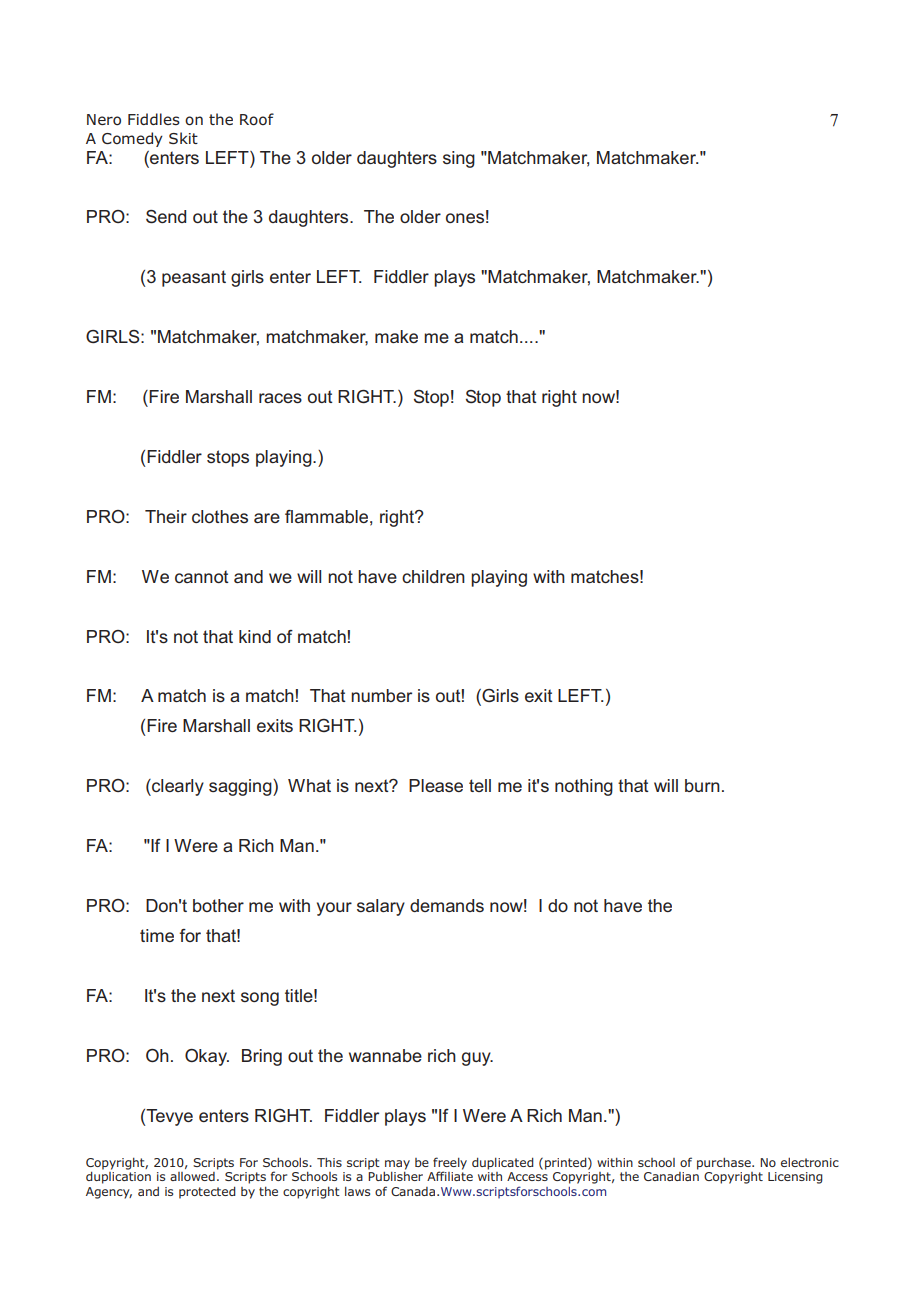 Image resolution: width=924 pixels, height=1308 pixels. I want to click on children, so click(433, 576).
